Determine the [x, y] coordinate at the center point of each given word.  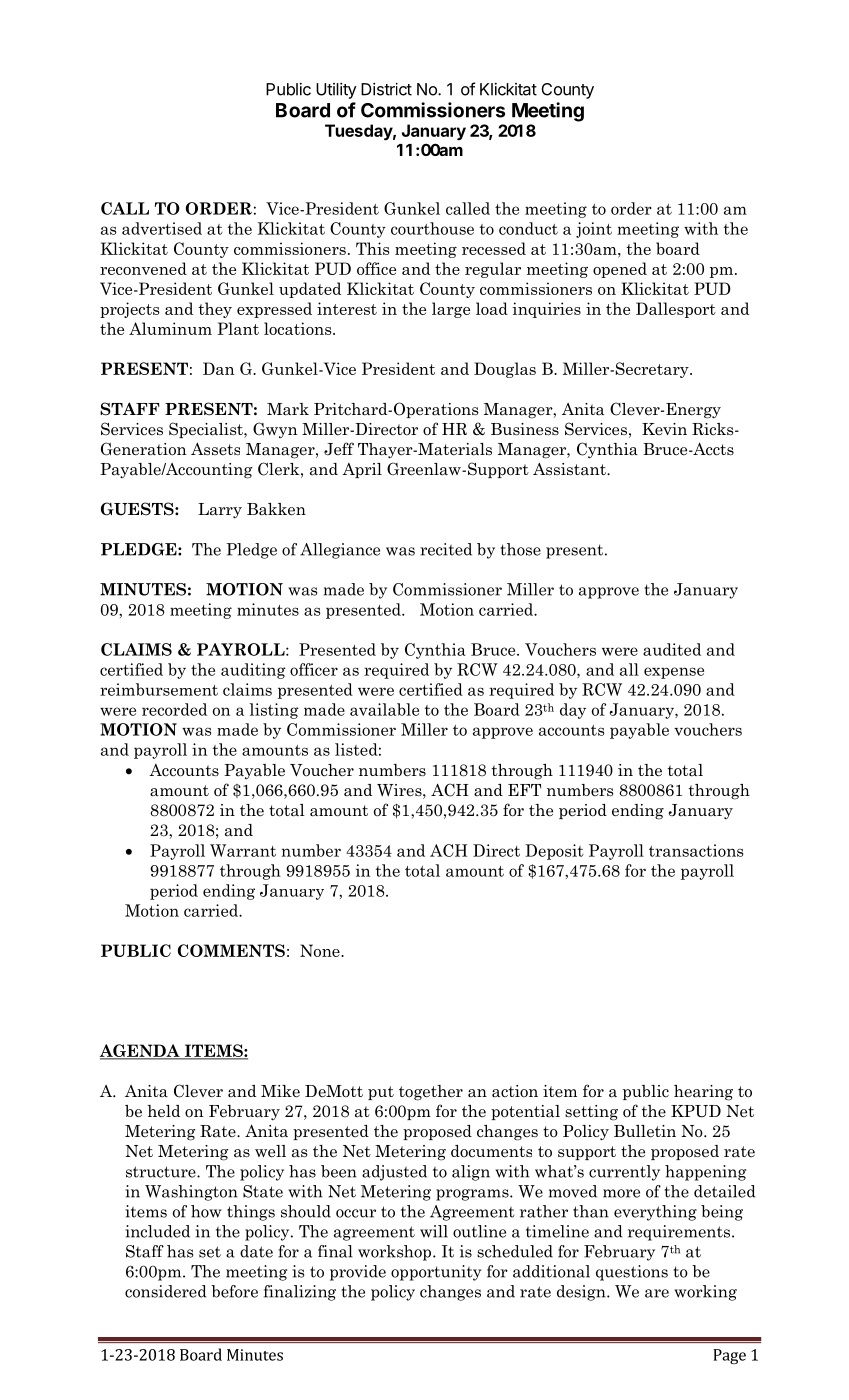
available [384, 709]
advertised [162, 228]
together [431, 1093]
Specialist [207, 430]
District [386, 89]
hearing [703, 1093]
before [234, 1291]
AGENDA [141, 1052]
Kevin [664, 429]
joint [594, 230]
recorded [174, 709]
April [362, 470]
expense [674, 673]
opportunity [436, 1273]
